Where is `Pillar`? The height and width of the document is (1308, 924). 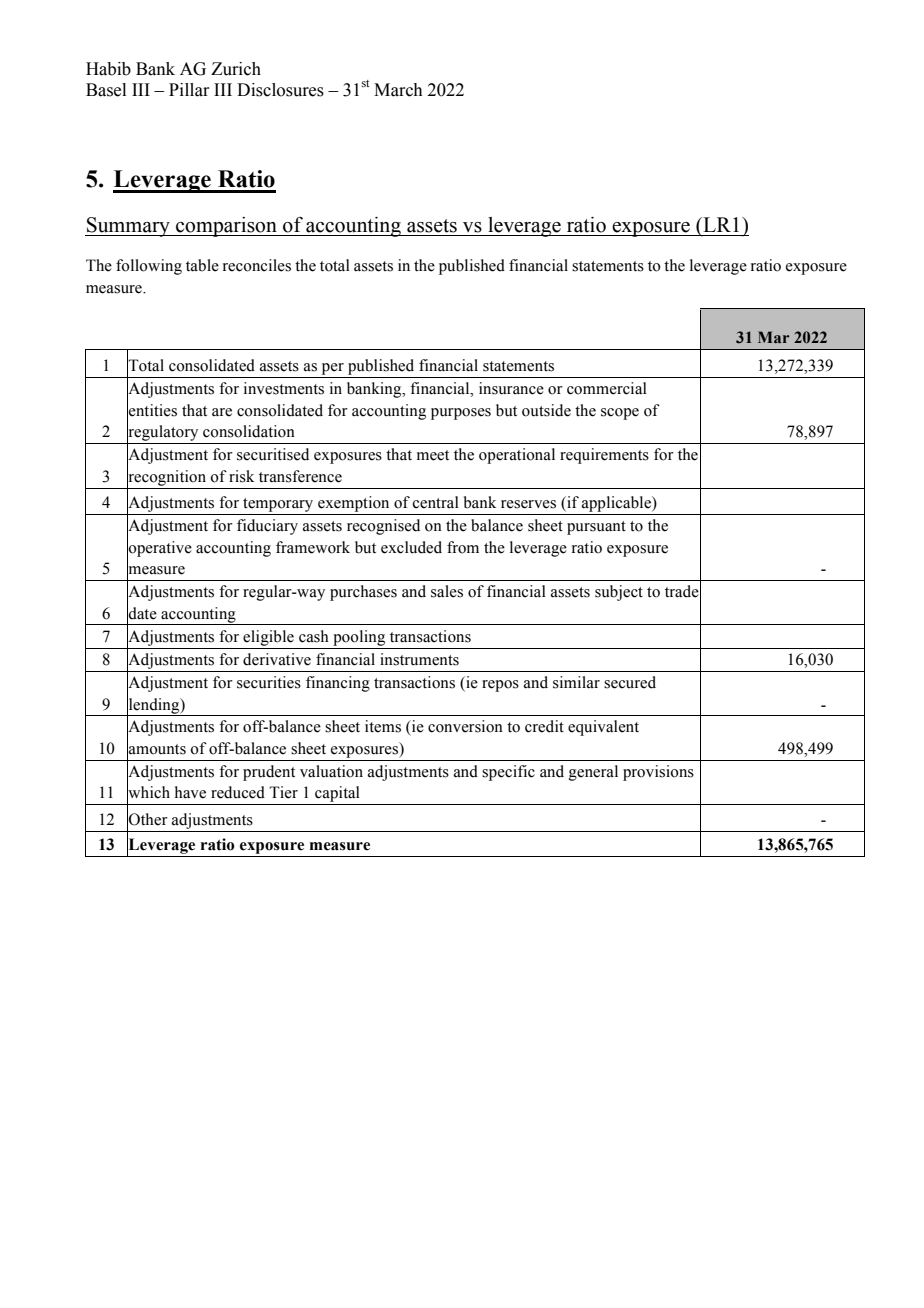 Pillar is located at coordinates (189, 90).
